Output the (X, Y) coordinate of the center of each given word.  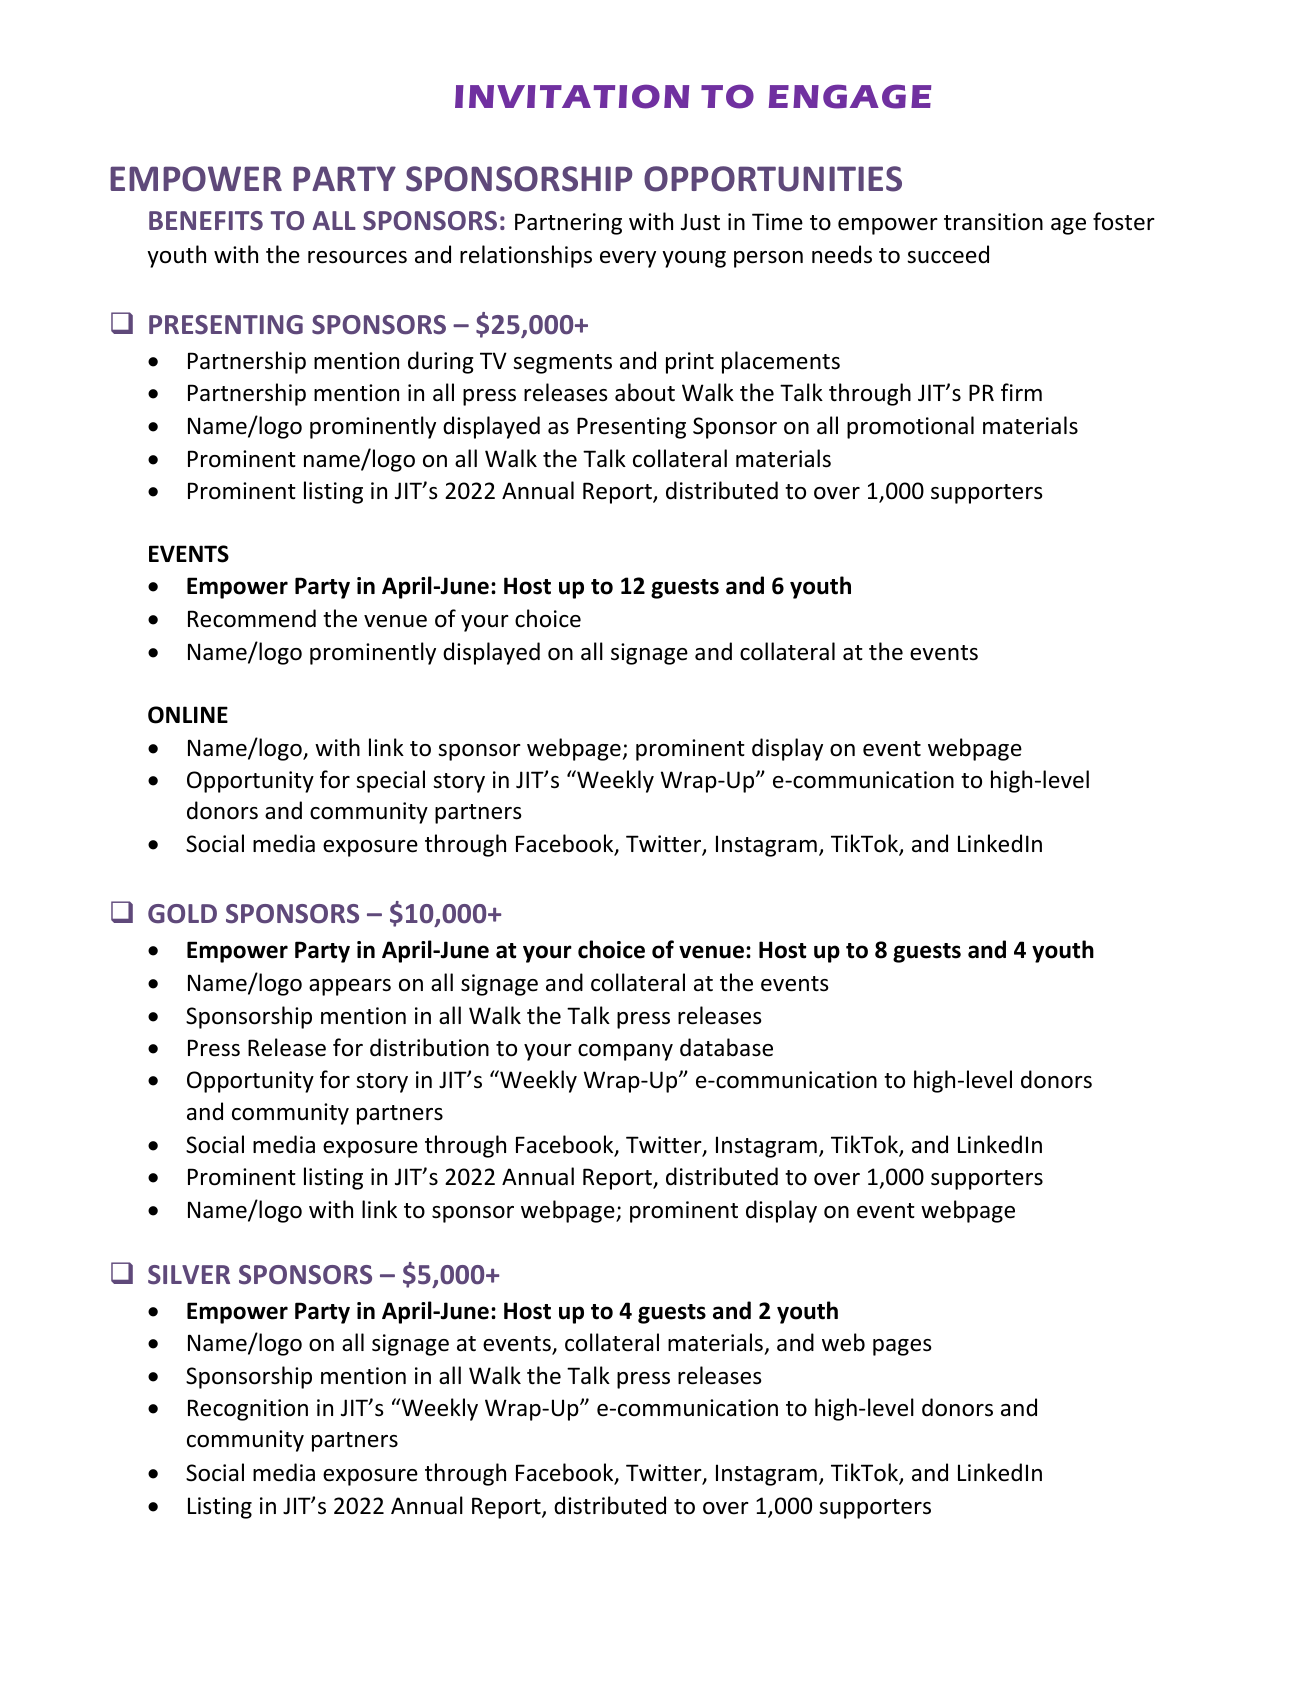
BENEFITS (206, 221)
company (625, 1052)
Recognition (248, 1410)
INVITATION (572, 96)
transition (993, 222)
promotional (910, 427)
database (726, 1047)
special (390, 781)
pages (902, 1347)
